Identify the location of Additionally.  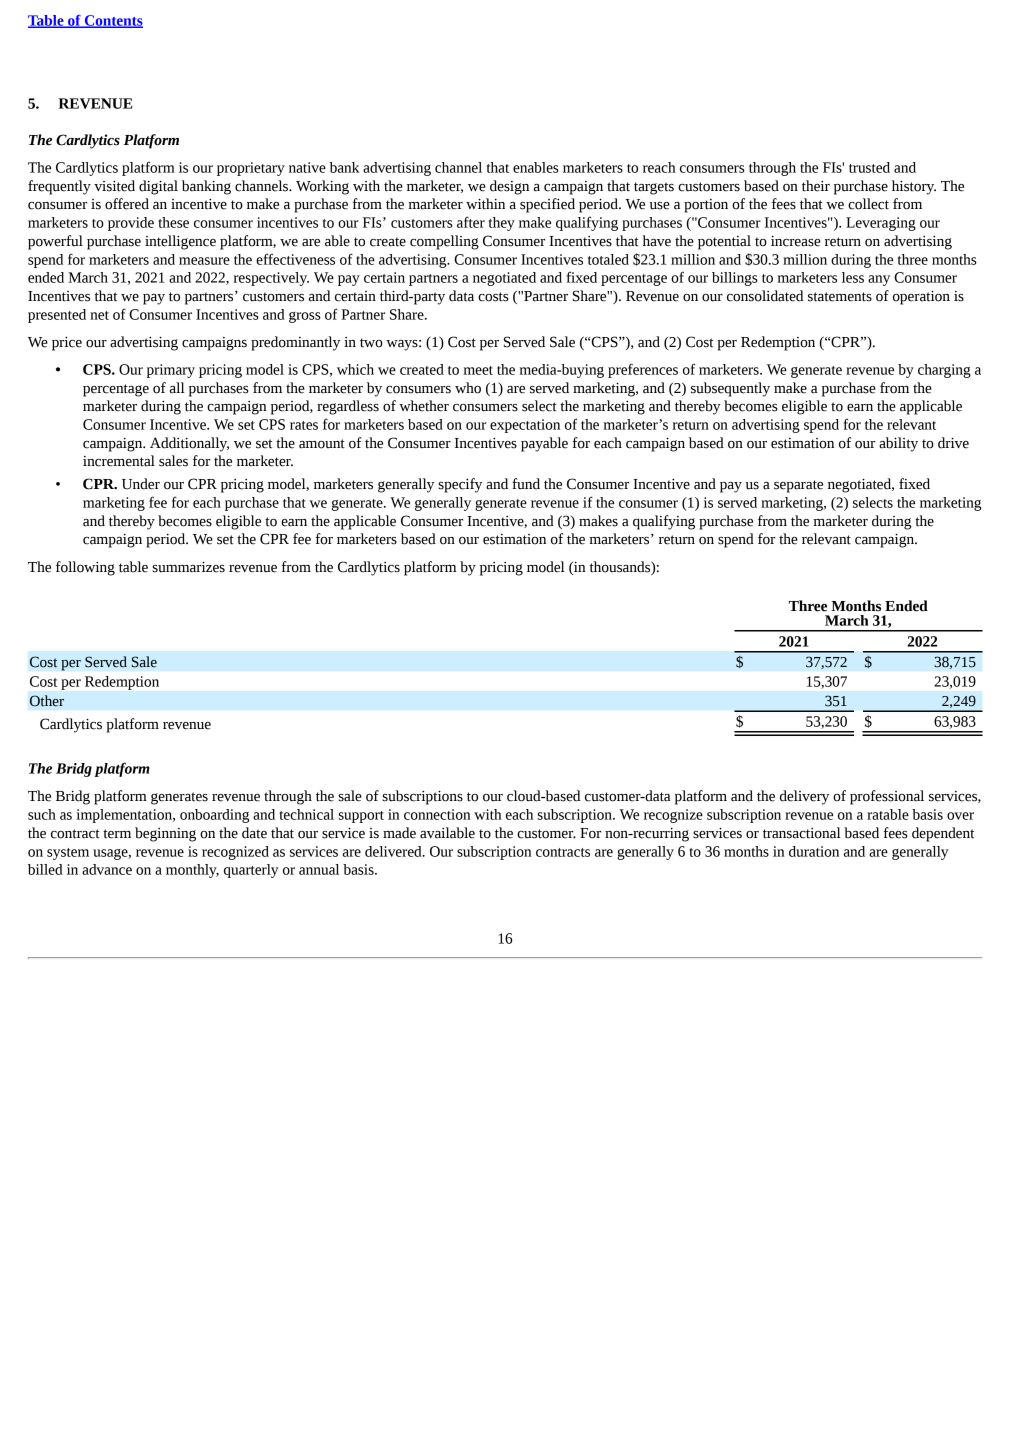
(189, 444).
